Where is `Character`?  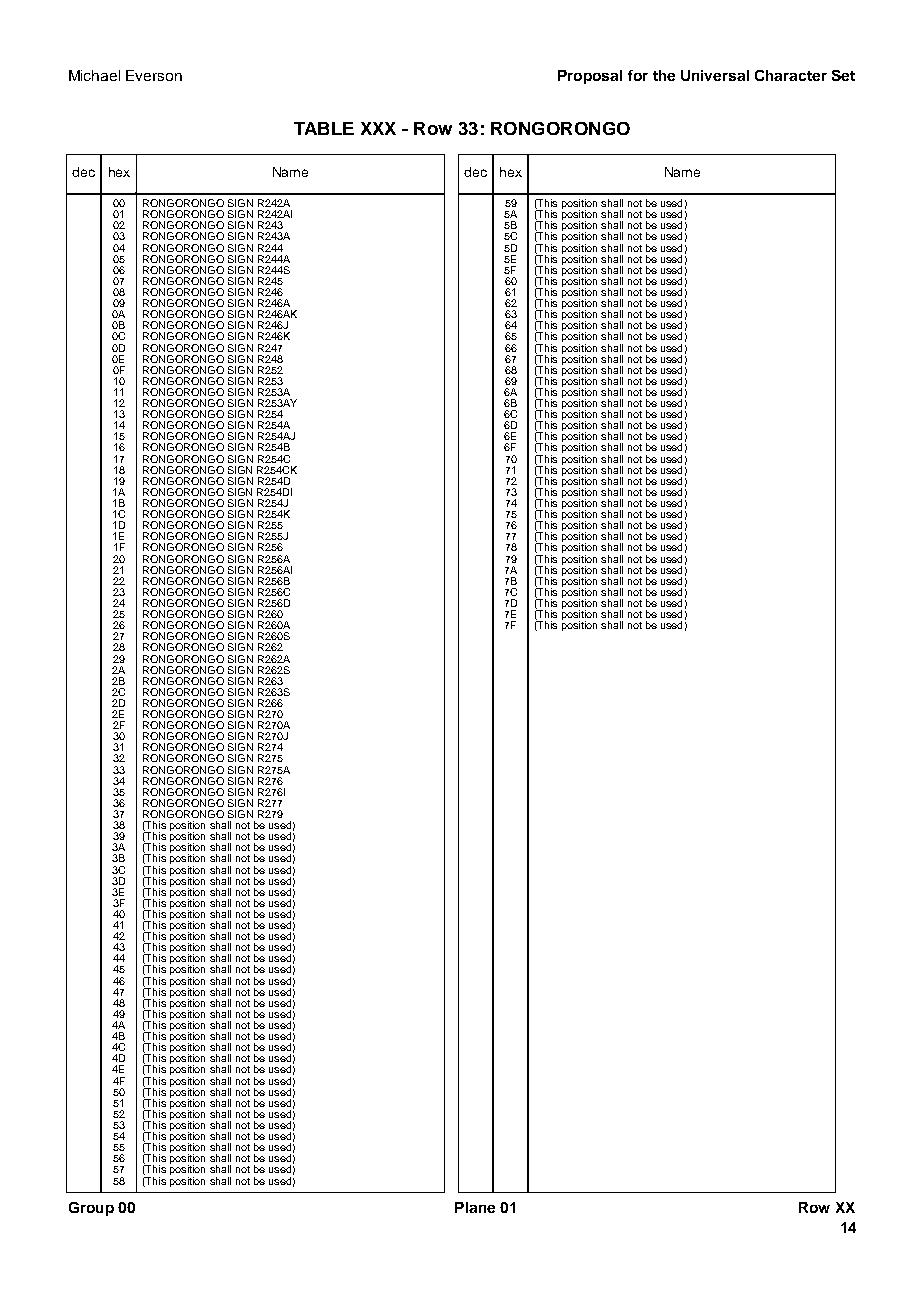 Character is located at coordinates (791, 75).
